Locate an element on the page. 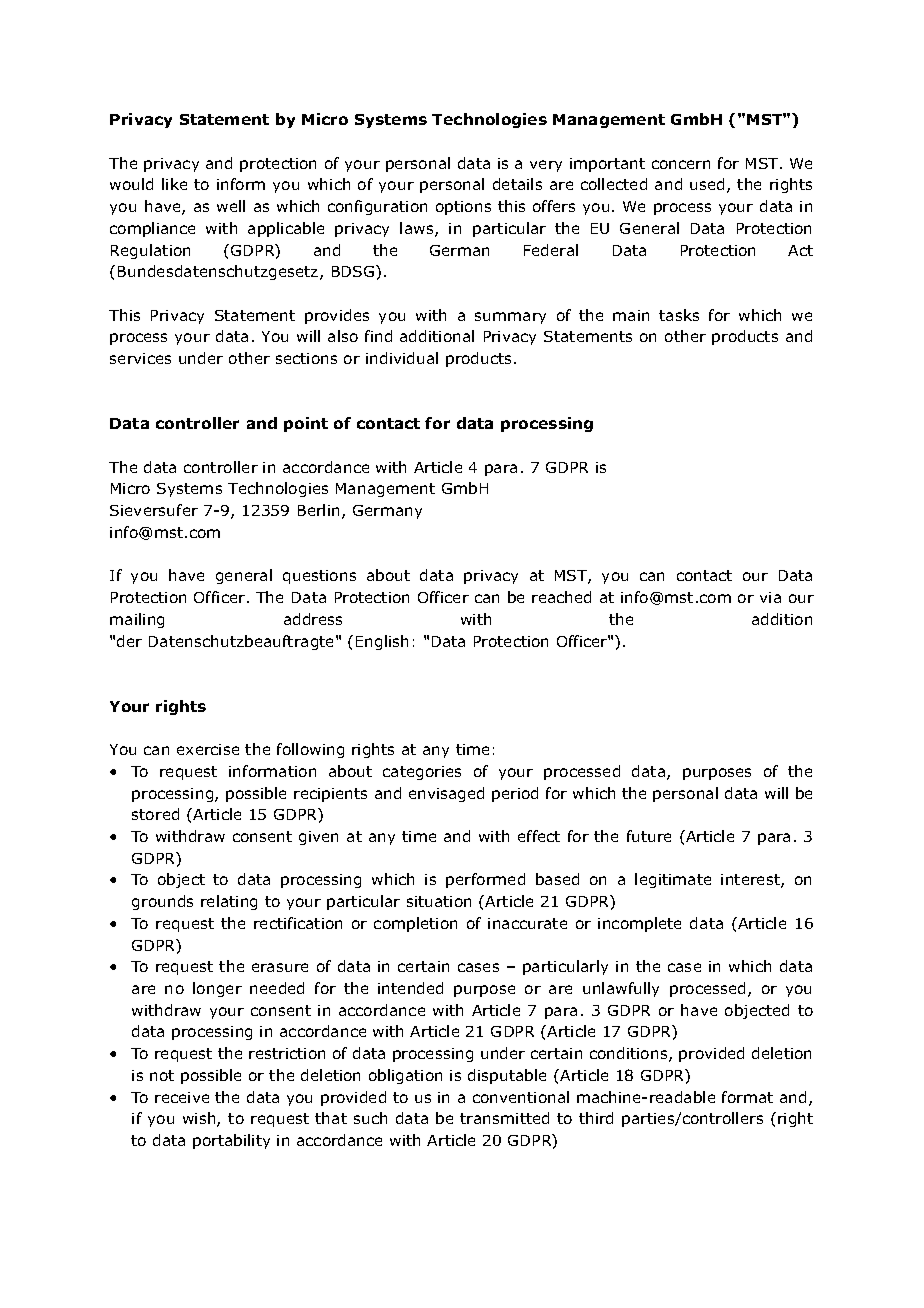 The width and height of the document is (924, 1308). used is located at coordinates (707, 184).
